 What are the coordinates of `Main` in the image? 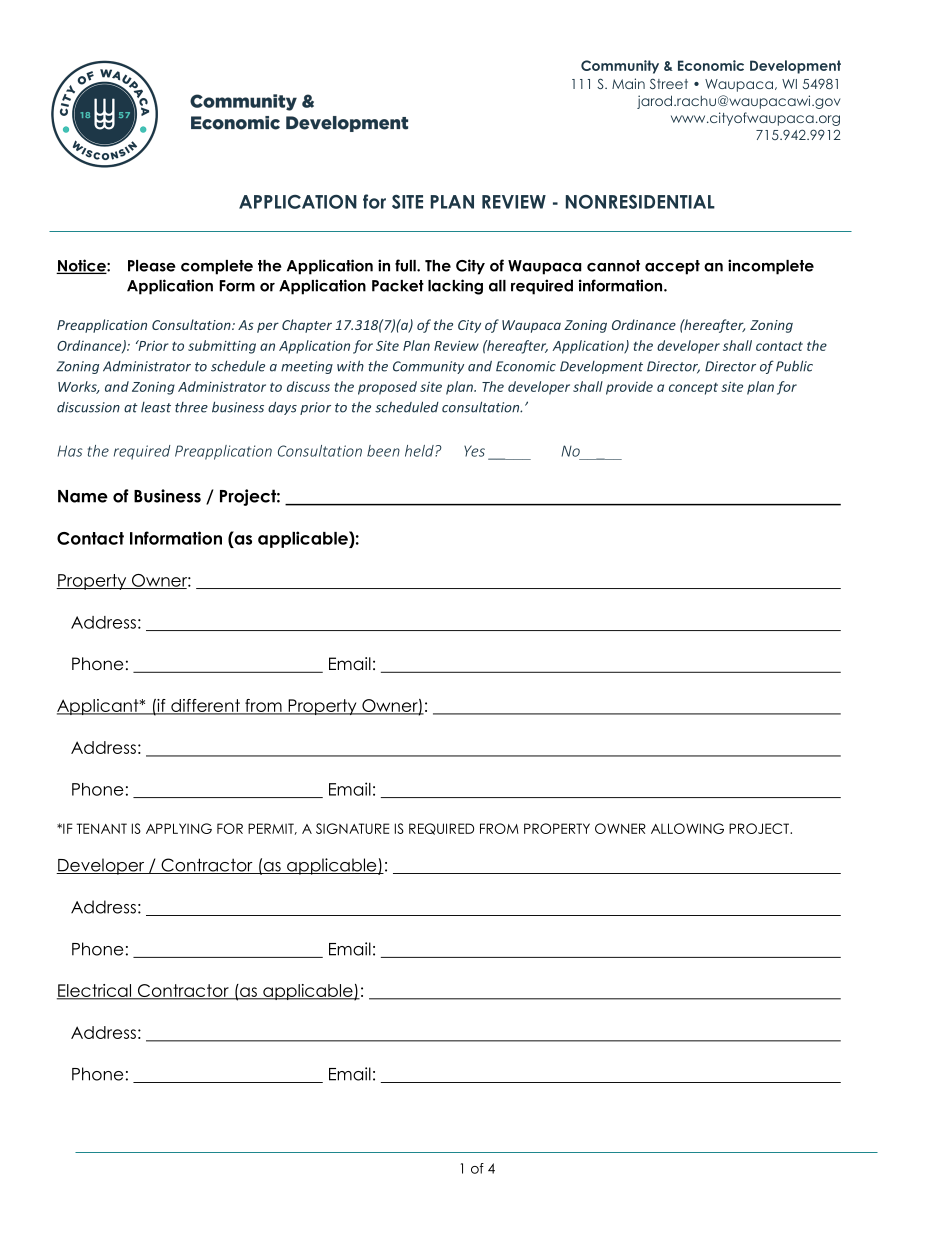 It's located at (628, 83).
